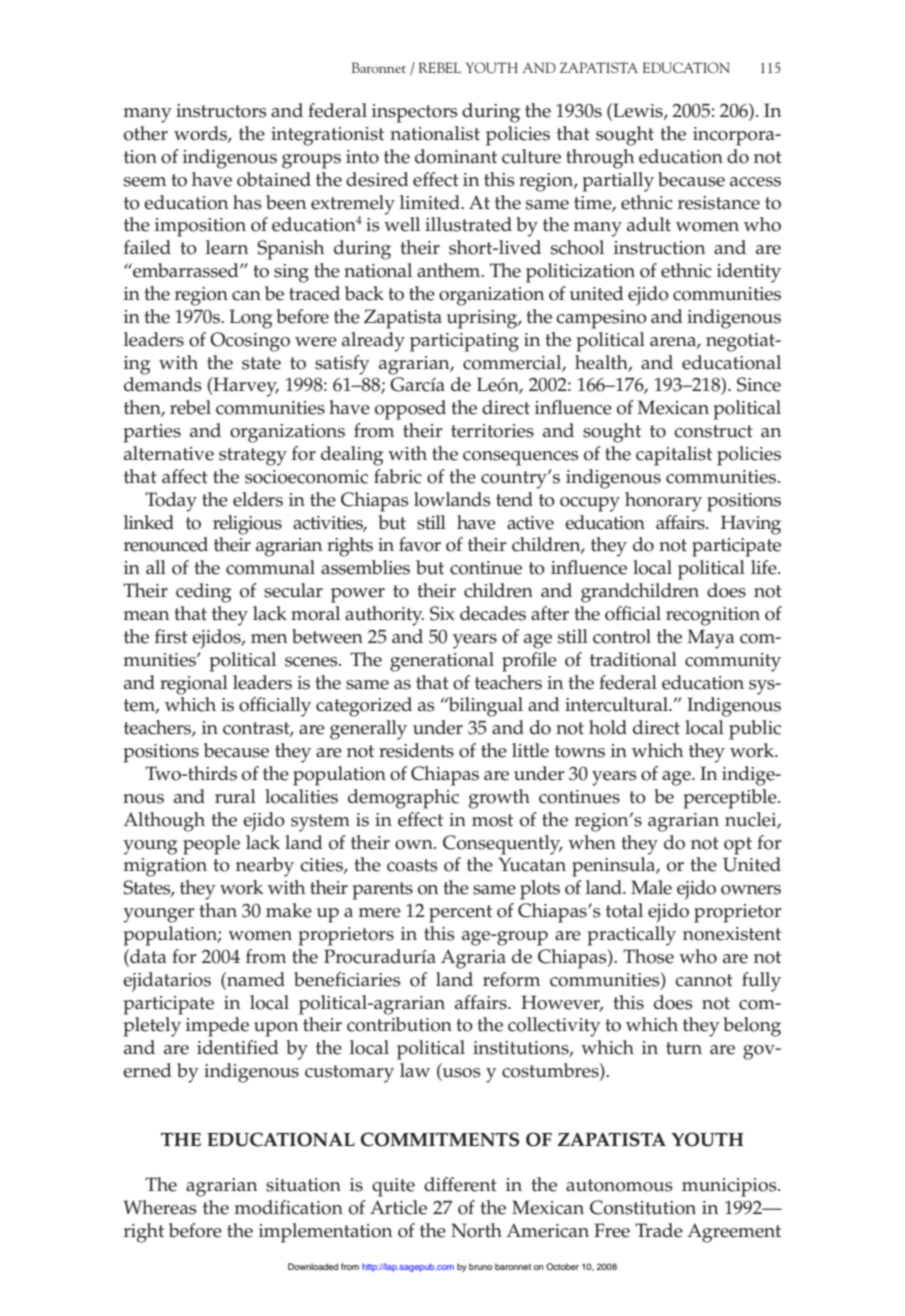 The width and height of the screenshot is (905, 1316). Describe the element at coordinates (684, 1048) in the screenshot. I see `turn` at that location.
